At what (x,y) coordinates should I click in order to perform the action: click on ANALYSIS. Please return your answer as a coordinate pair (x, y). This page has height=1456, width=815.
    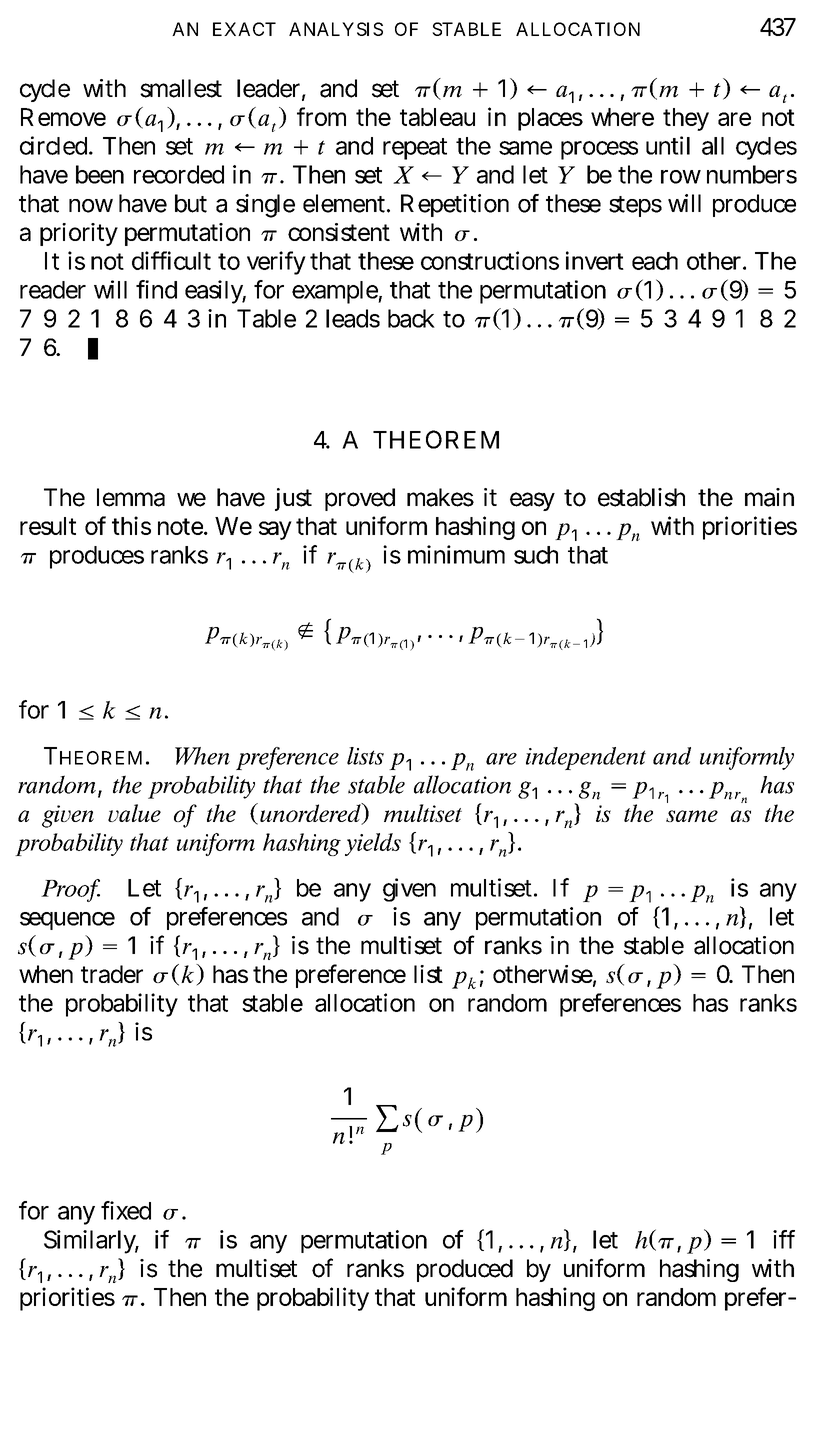
    Looking at the image, I should click on (336, 29).
